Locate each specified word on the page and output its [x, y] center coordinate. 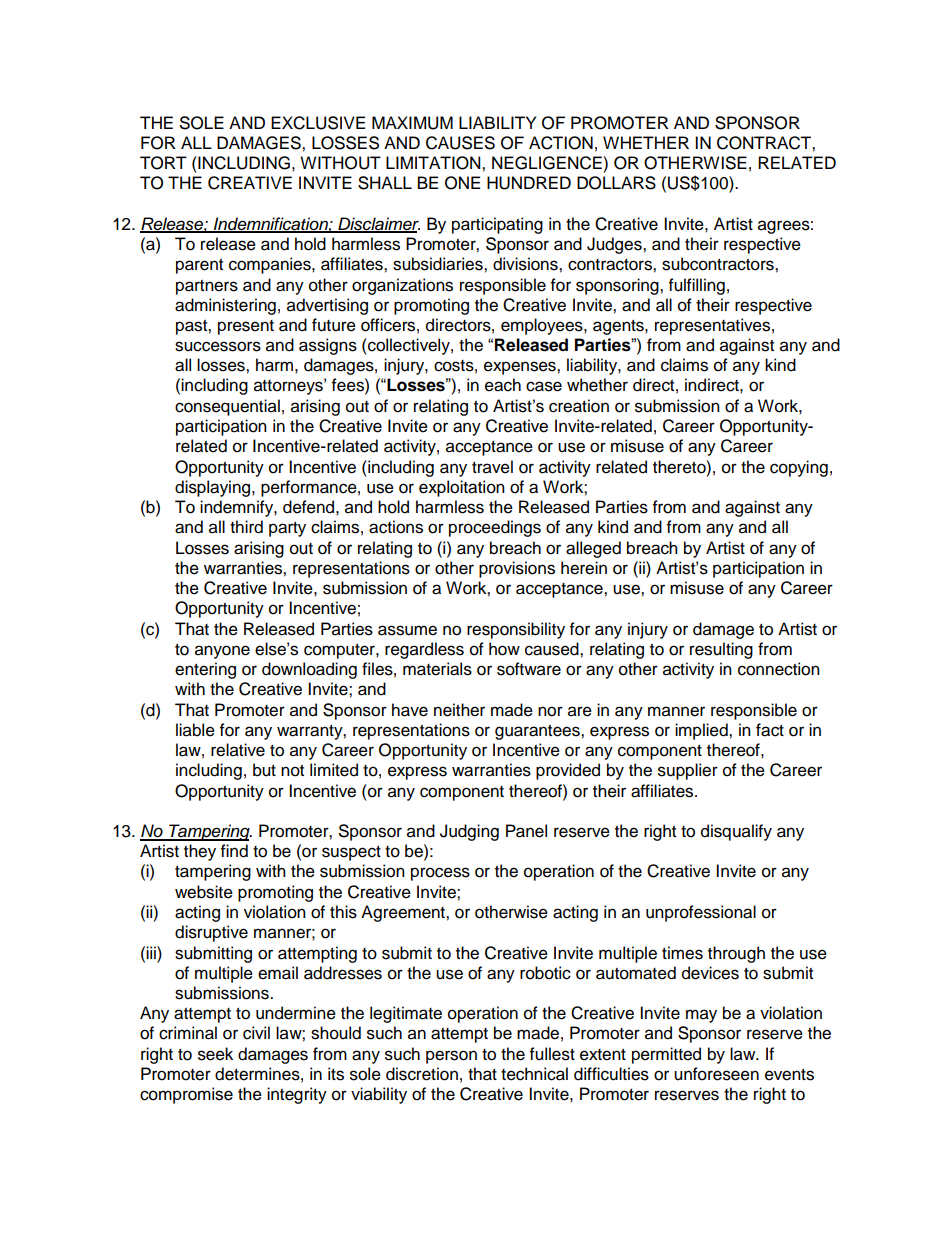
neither [459, 710]
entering [205, 670]
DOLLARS [616, 183]
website [204, 892]
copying [799, 468]
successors [218, 346]
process [440, 874]
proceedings [495, 528]
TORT [163, 163]
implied [702, 731]
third [246, 527]
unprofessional [701, 913]
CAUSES [460, 143]
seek [215, 1054]
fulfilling [697, 286]
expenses [521, 368]
